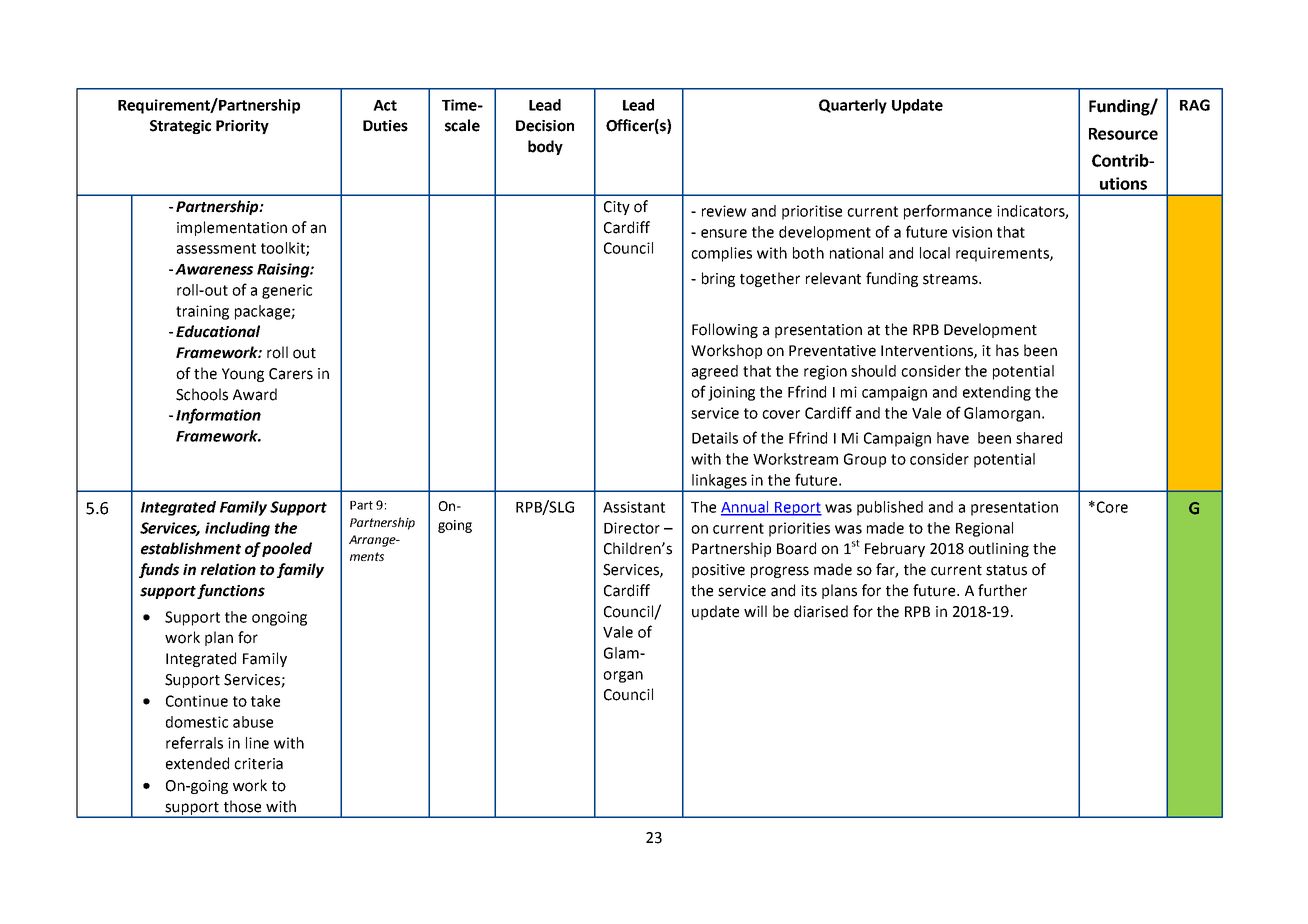 The image size is (1308, 924). What do you see at coordinates (545, 126) in the document?
I see `Decision` at bounding box center [545, 126].
